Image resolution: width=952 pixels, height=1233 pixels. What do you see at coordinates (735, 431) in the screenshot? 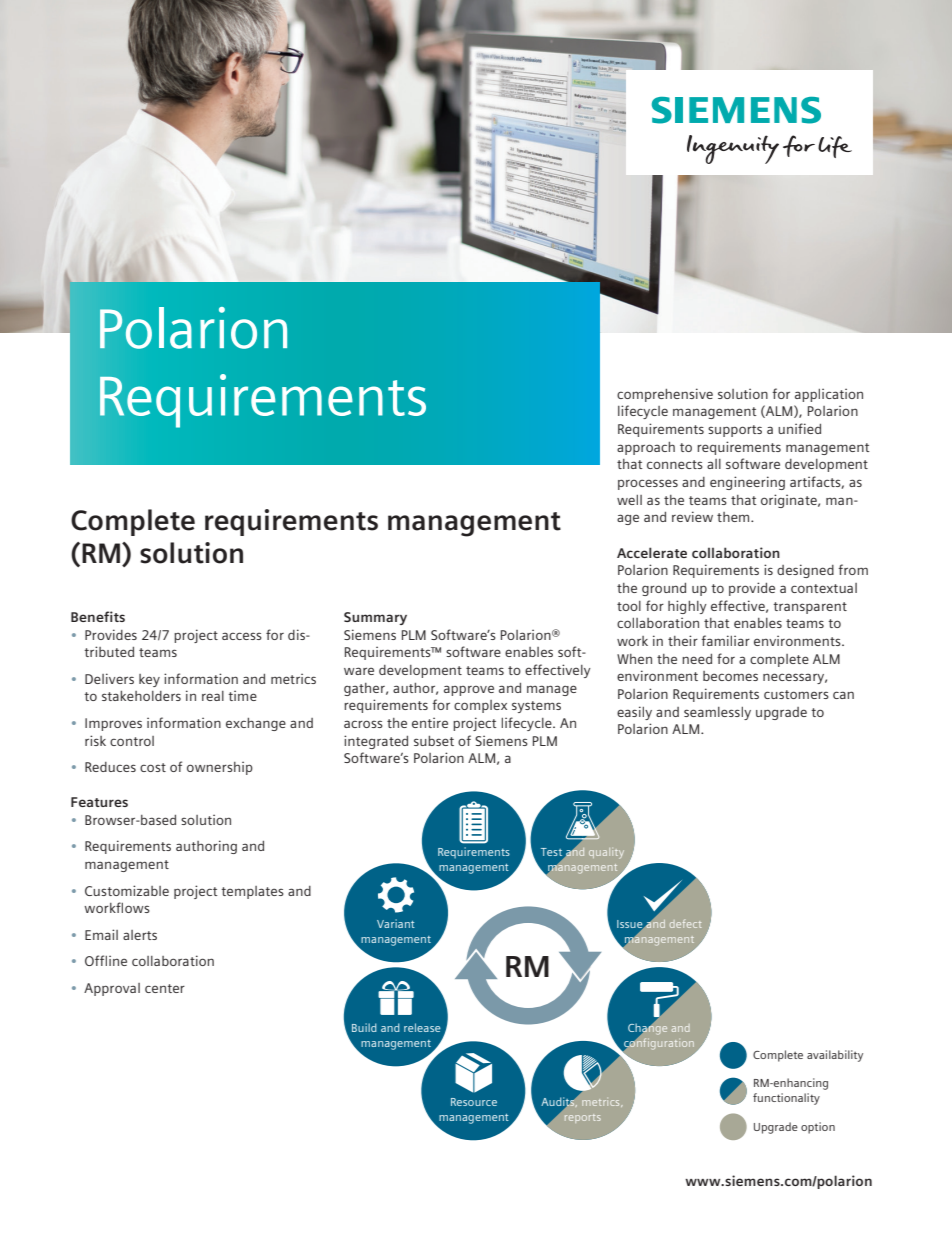
I see `supports` at bounding box center [735, 431].
